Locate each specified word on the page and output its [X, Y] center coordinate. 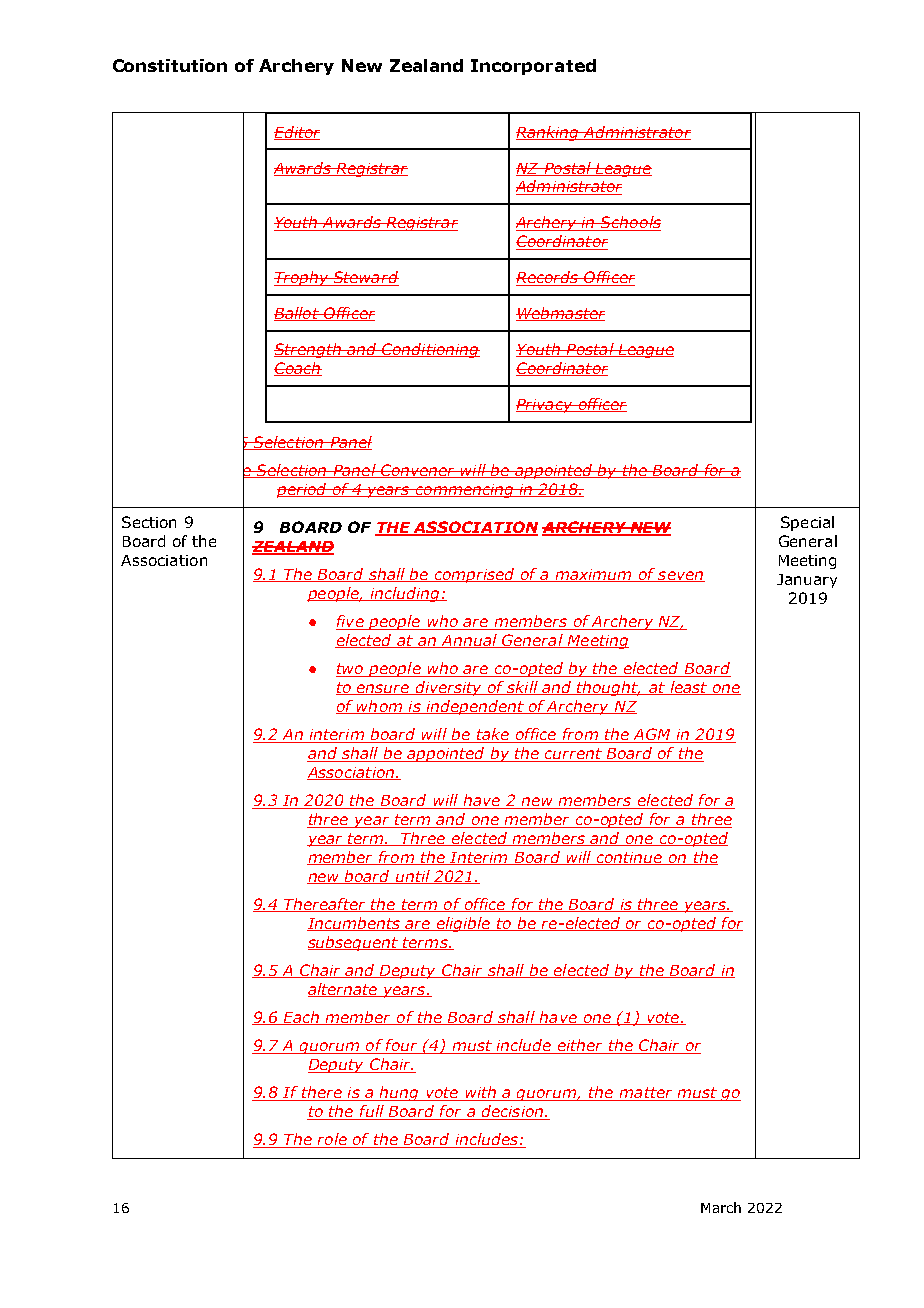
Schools [630, 223]
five [351, 622]
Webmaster [560, 314]
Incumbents [354, 924]
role [332, 1140]
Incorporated [533, 67]
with [480, 1093]
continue [629, 858]
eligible [463, 924]
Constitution [170, 65]
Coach [298, 369]
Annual [469, 641]
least [689, 688]
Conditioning [430, 350]
